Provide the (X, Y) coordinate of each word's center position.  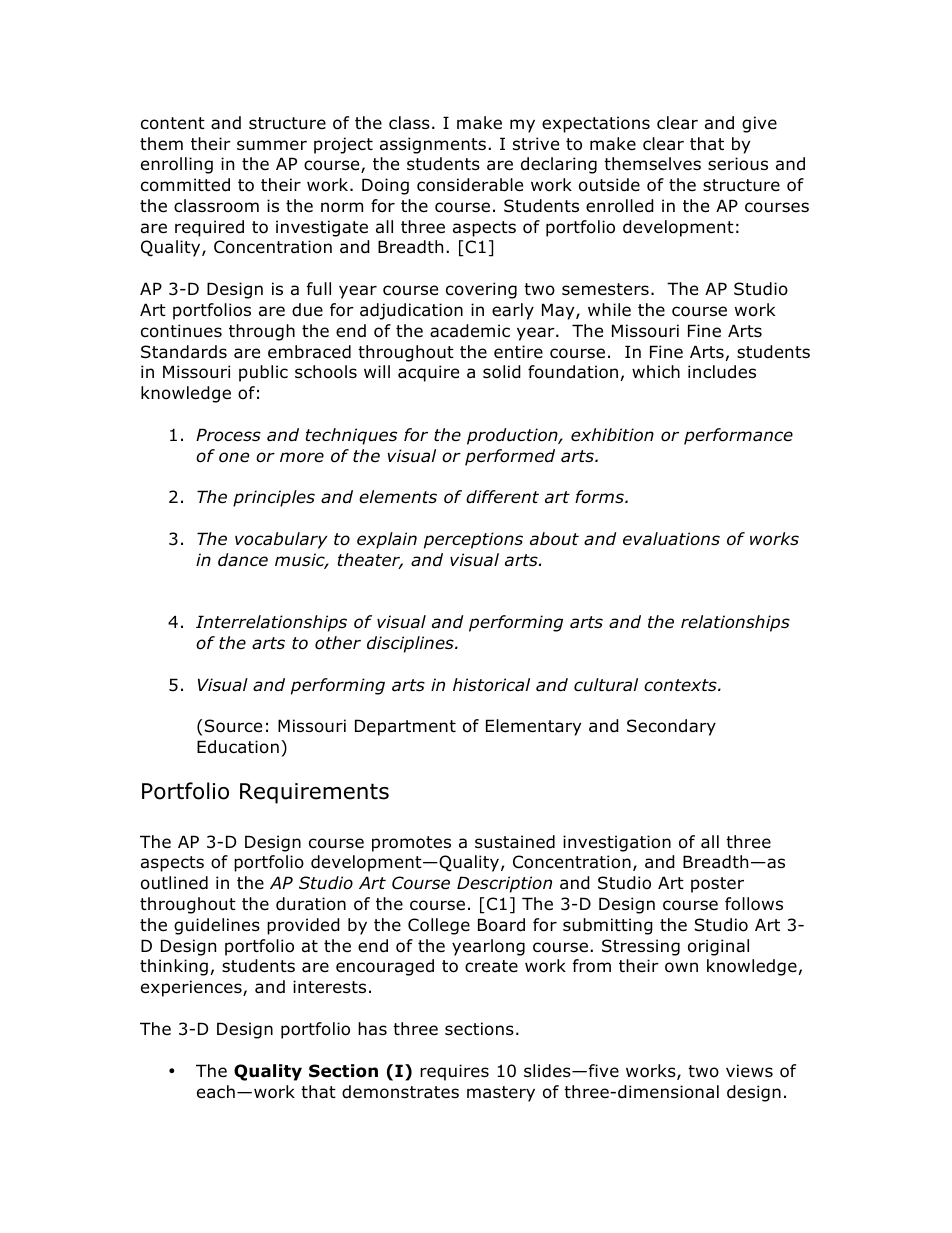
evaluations (671, 539)
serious (738, 164)
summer (272, 145)
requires (454, 1072)
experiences (192, 988)
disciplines (411, 644)
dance (243, 560)
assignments (433, 145)
